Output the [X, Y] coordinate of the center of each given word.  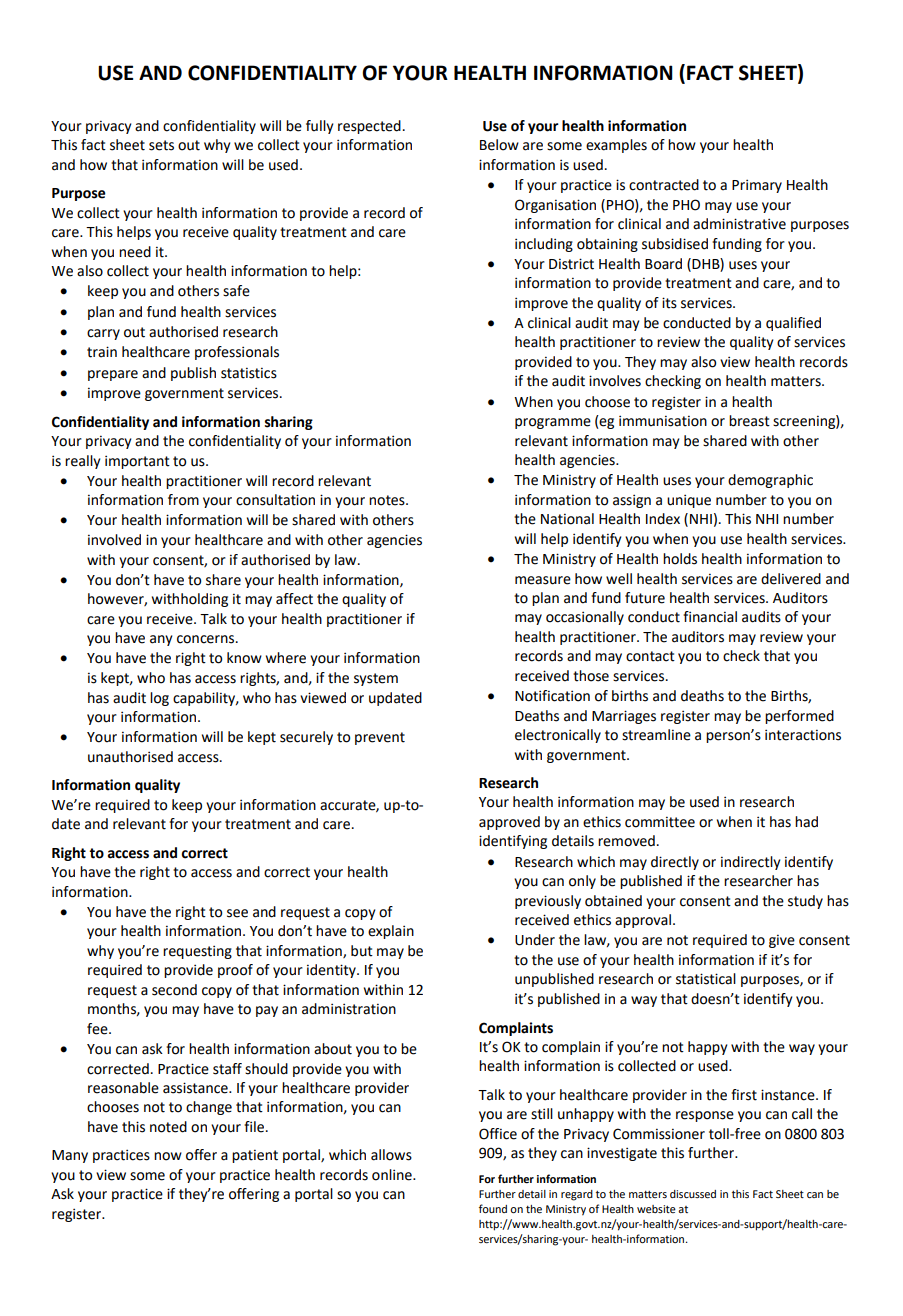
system [376, 679]
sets [161, 145]
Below [499, 145]
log [159, 699]
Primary [757, 186]
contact [650, 656]
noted [168, 1127]
